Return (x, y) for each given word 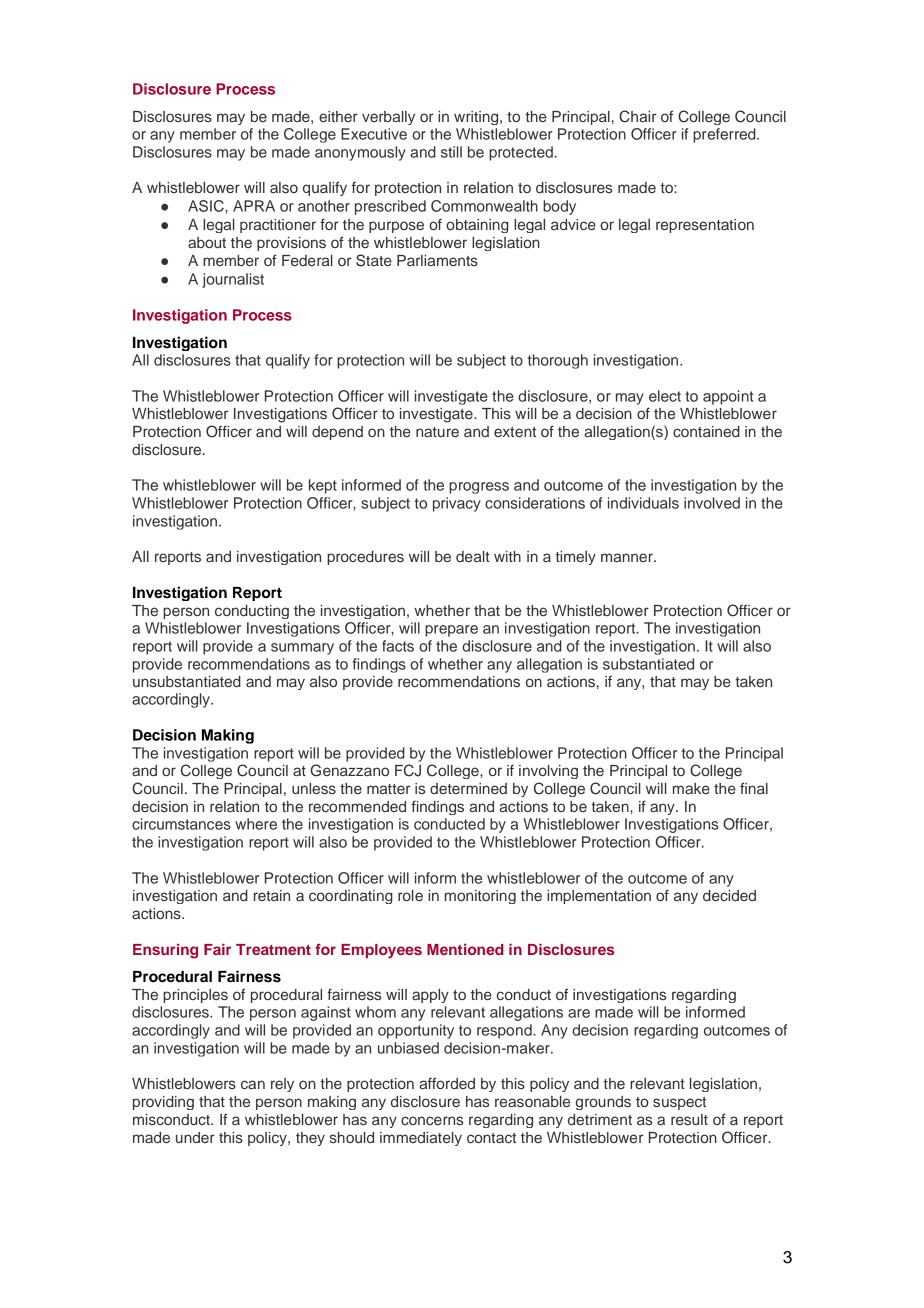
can (253, 1084)
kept (323, 486)
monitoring (480, 897)
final (754, 788)
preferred (725, 135)
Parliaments (437, 260)
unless (314, 789)
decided (729, 895)
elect (665, 396)
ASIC (207, 206)
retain (272, 895)
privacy (457, 504)
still (451, 152)
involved (712, 503)
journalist (233, 280)
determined (468, 788)
